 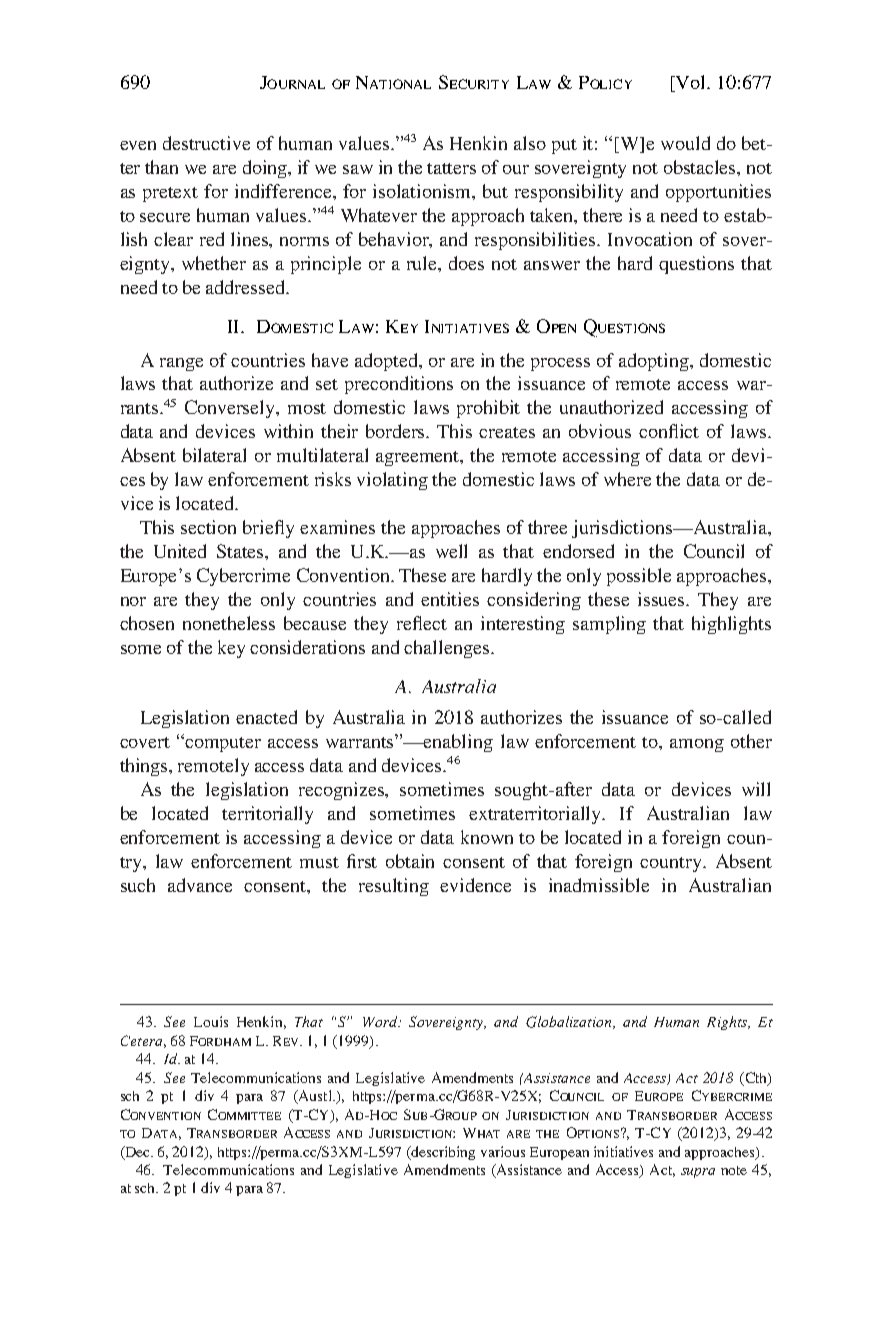 I want to click on bilateral, so click(x=214, y=455).
